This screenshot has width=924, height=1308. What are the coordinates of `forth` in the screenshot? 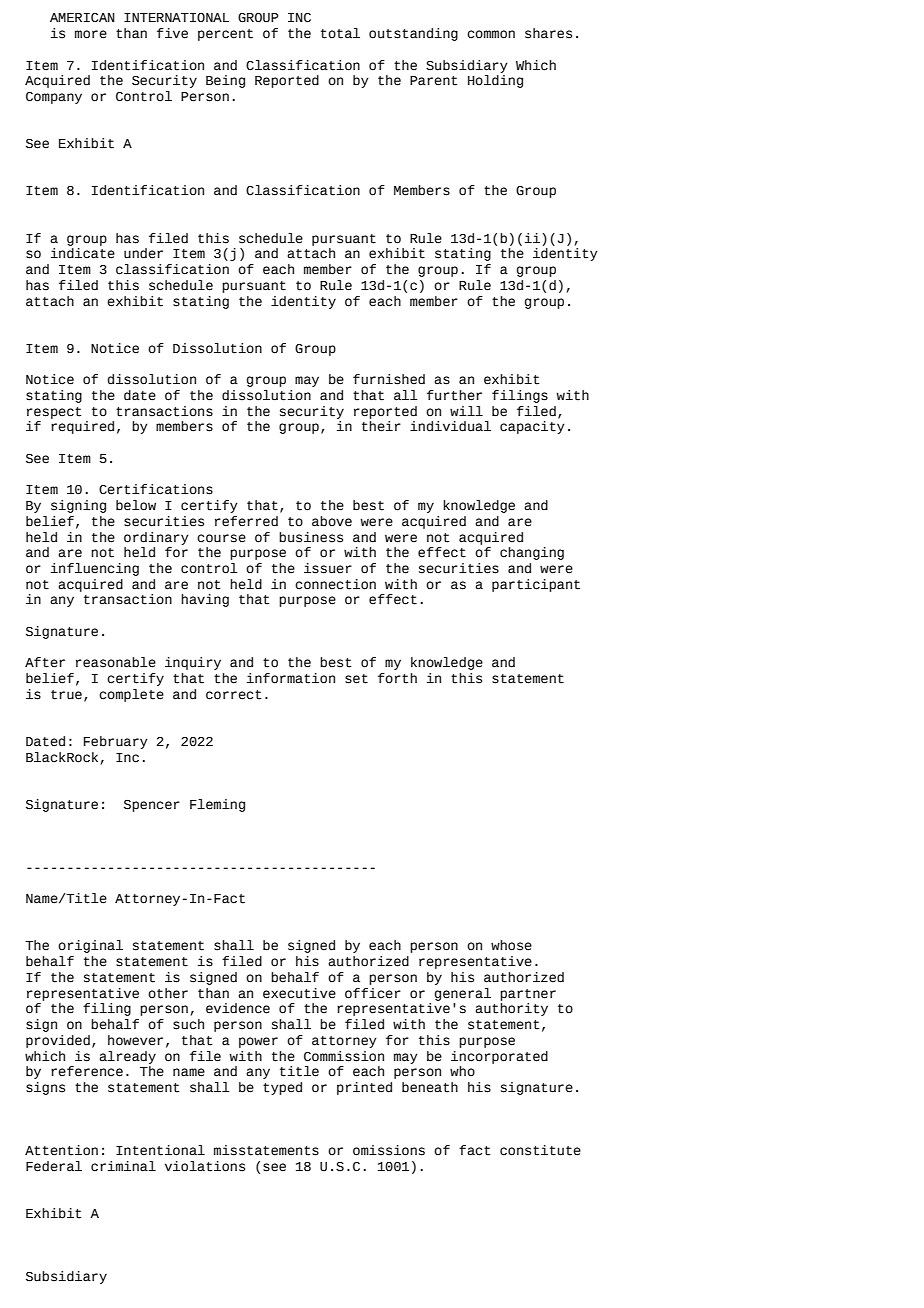 It's located at (397, 678).
